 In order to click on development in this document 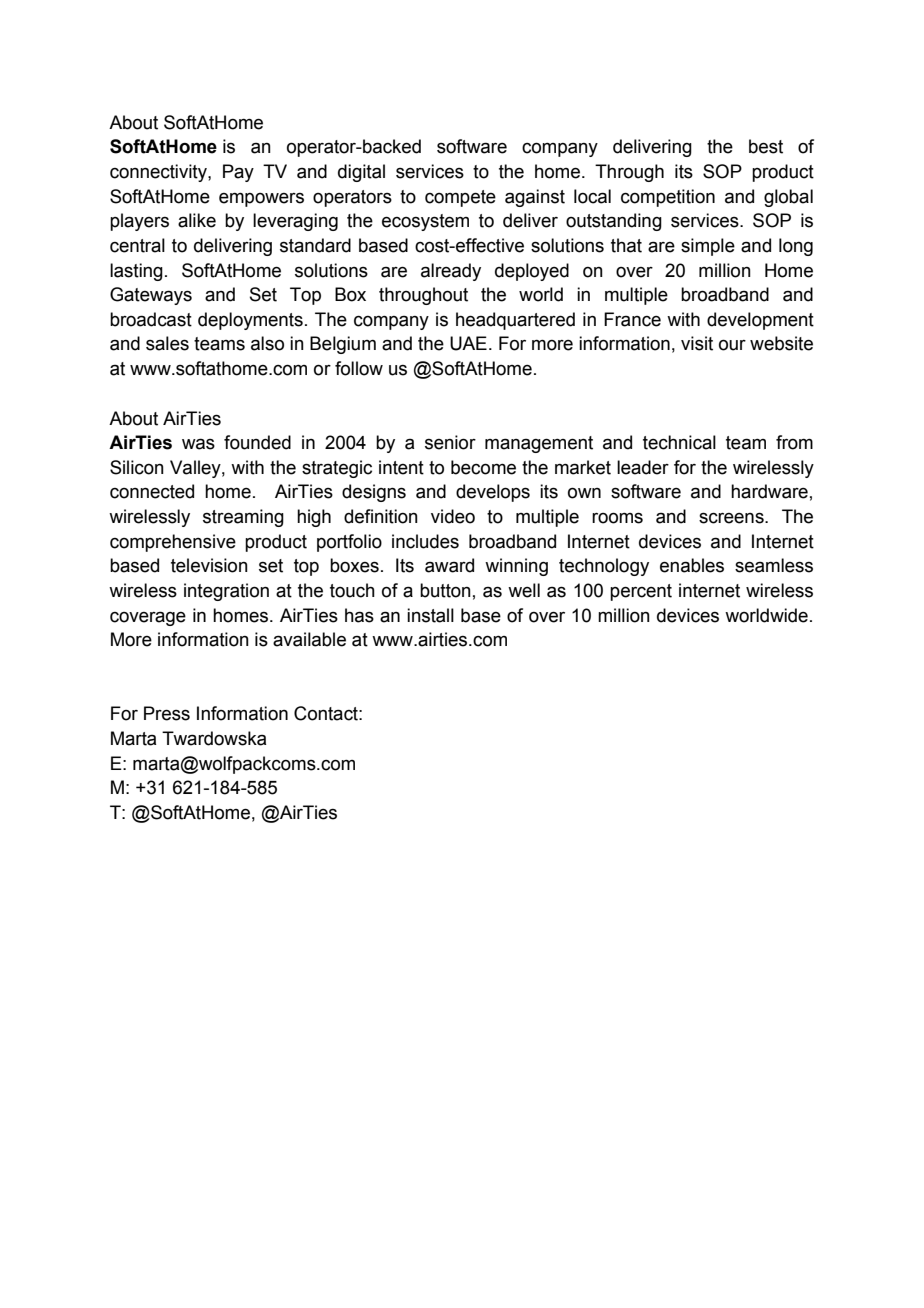, I will do `click(760, 321)`.
